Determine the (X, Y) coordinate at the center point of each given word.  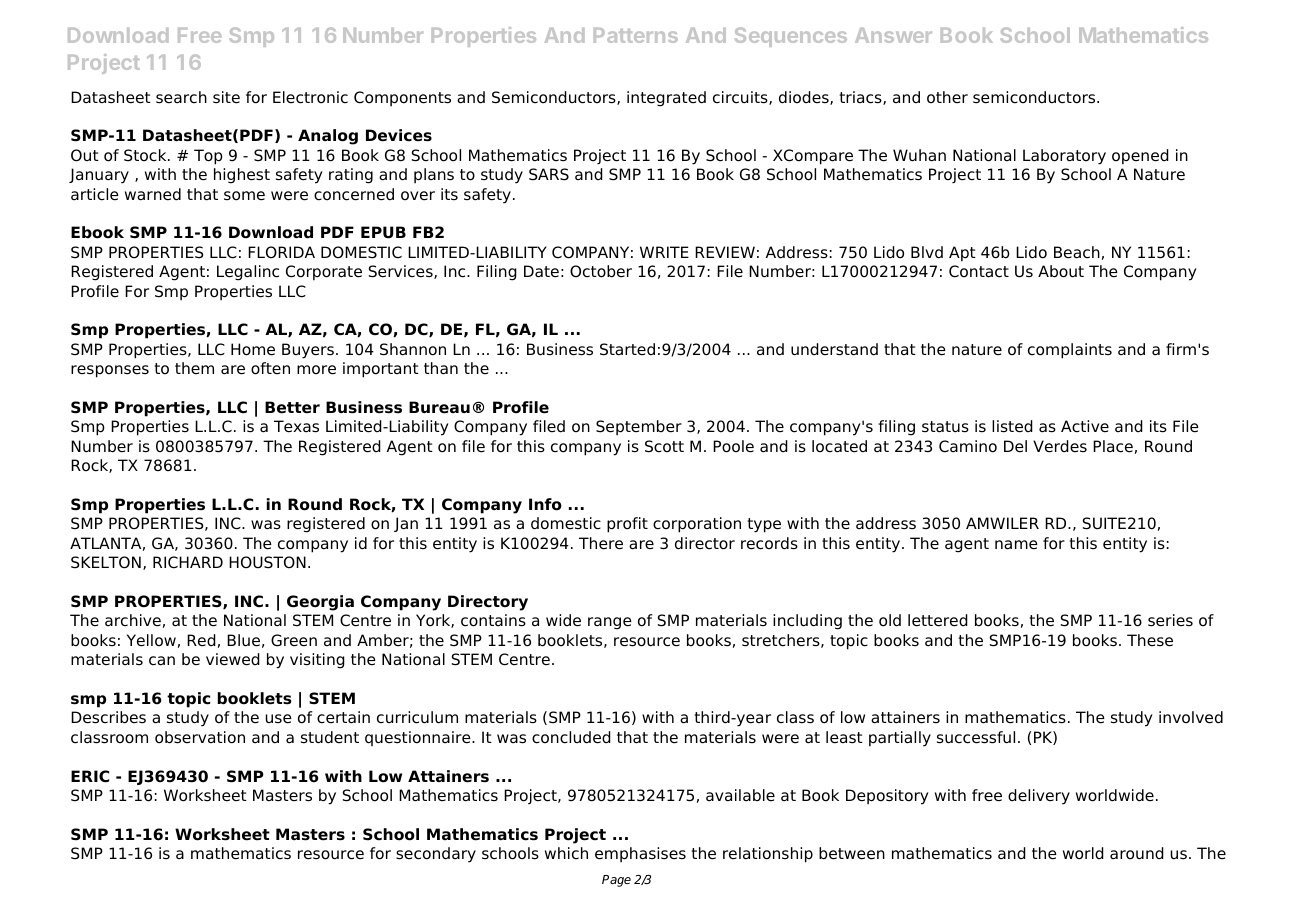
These (1150, 640)
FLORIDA (281, 252)
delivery (1039, 797)
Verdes (1060, 446)
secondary (436, 855)
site (226, 97)
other (947, 97)
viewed (233, 659)
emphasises (640, 855)
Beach (1077, 252)
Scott (664, 446)
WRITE (664, 252)
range (610, 623)
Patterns (636, 35)
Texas (296, 426)
